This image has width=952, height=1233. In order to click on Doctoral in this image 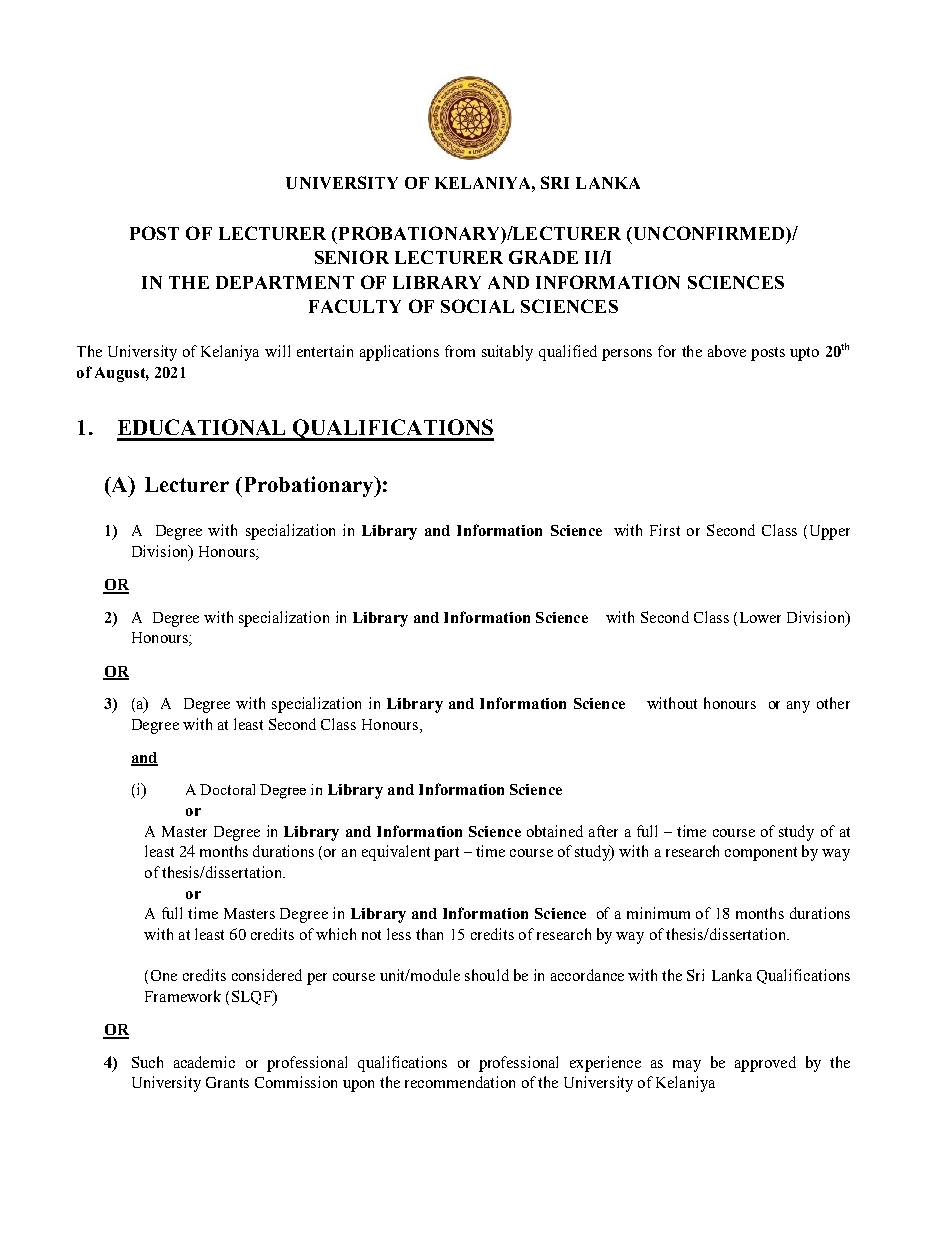, I will do `click(227, 789)`.
